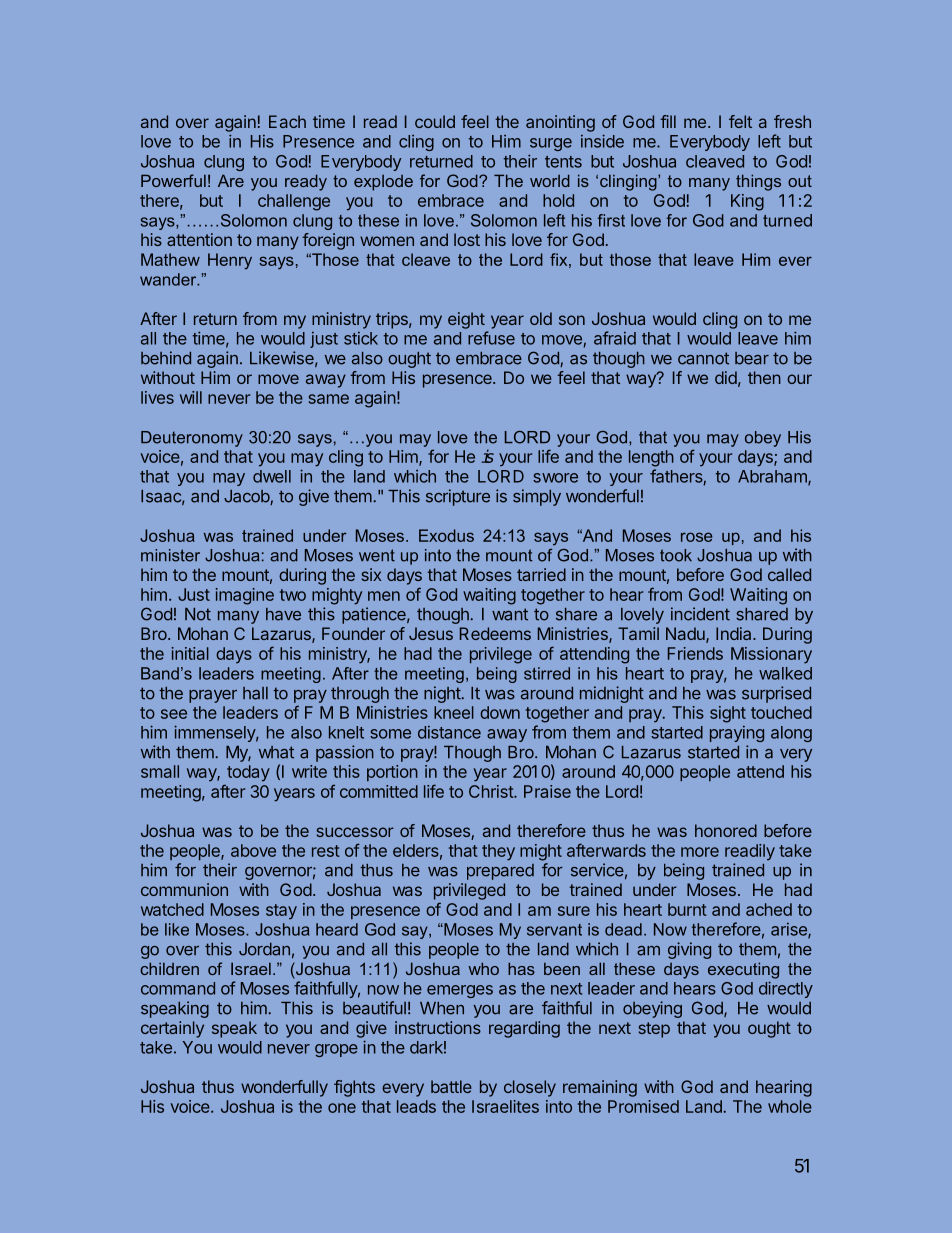 The height and width of the image is (1233, 952). Describe the element at coordinates (172, 1029) in the image. I see `certainly` at that location.
